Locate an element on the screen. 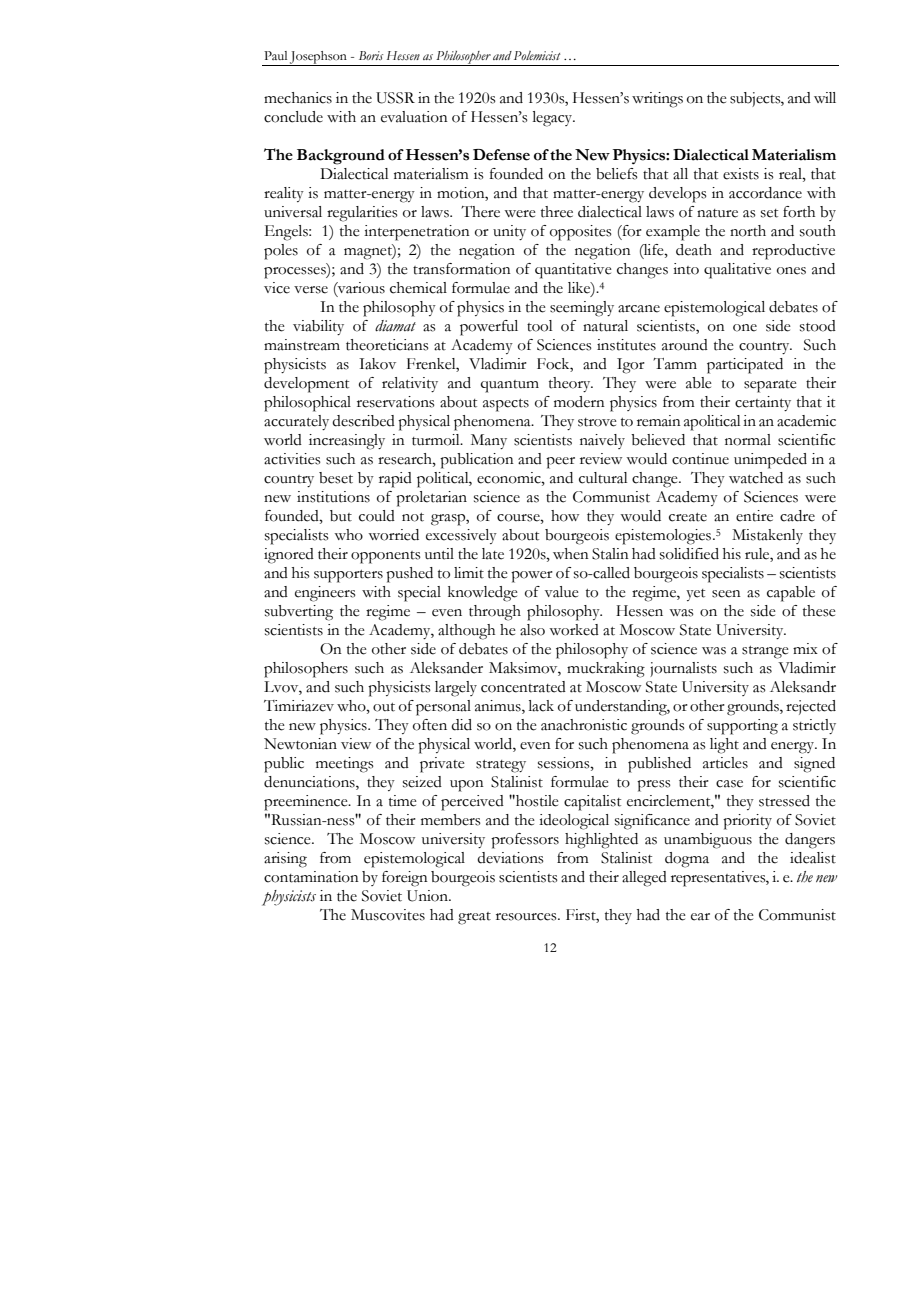  Josephson is located at coordinates (318, 58).
